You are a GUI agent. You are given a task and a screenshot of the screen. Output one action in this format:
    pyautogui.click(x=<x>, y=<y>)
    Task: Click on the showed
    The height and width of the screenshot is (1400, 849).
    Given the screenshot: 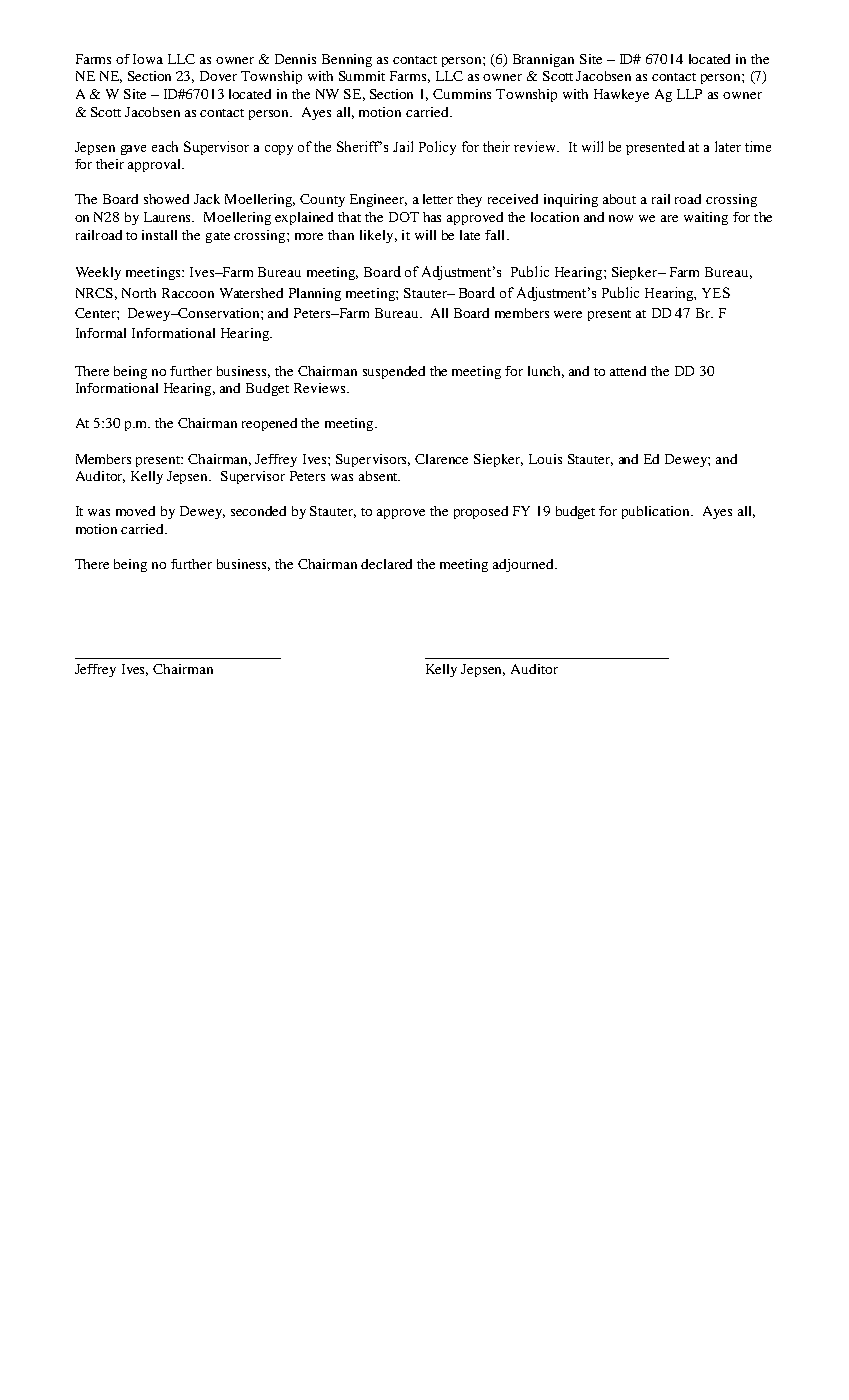 What is the action you would take?
    pyautogui.click(x=166, y=199)
